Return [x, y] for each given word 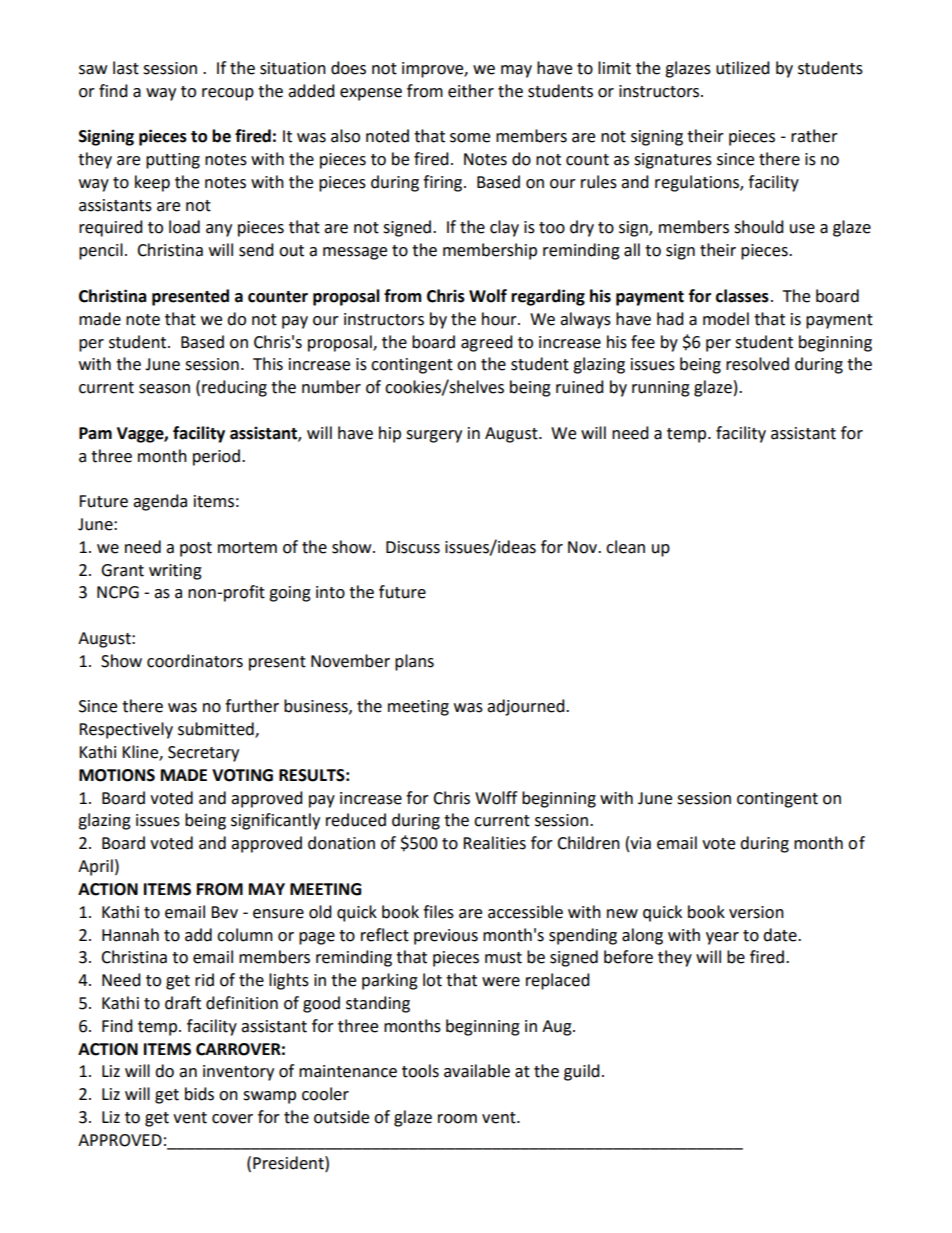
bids [199, 1094]
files [438, 912]
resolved [757, 364]
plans [414, 662]
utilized [743, 68]
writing [175, 572]
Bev [224, 912]
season [164, 389]
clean [625, 547]
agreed [487, 343]
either [471, 91]
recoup [228, 94]
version [756, 912]
